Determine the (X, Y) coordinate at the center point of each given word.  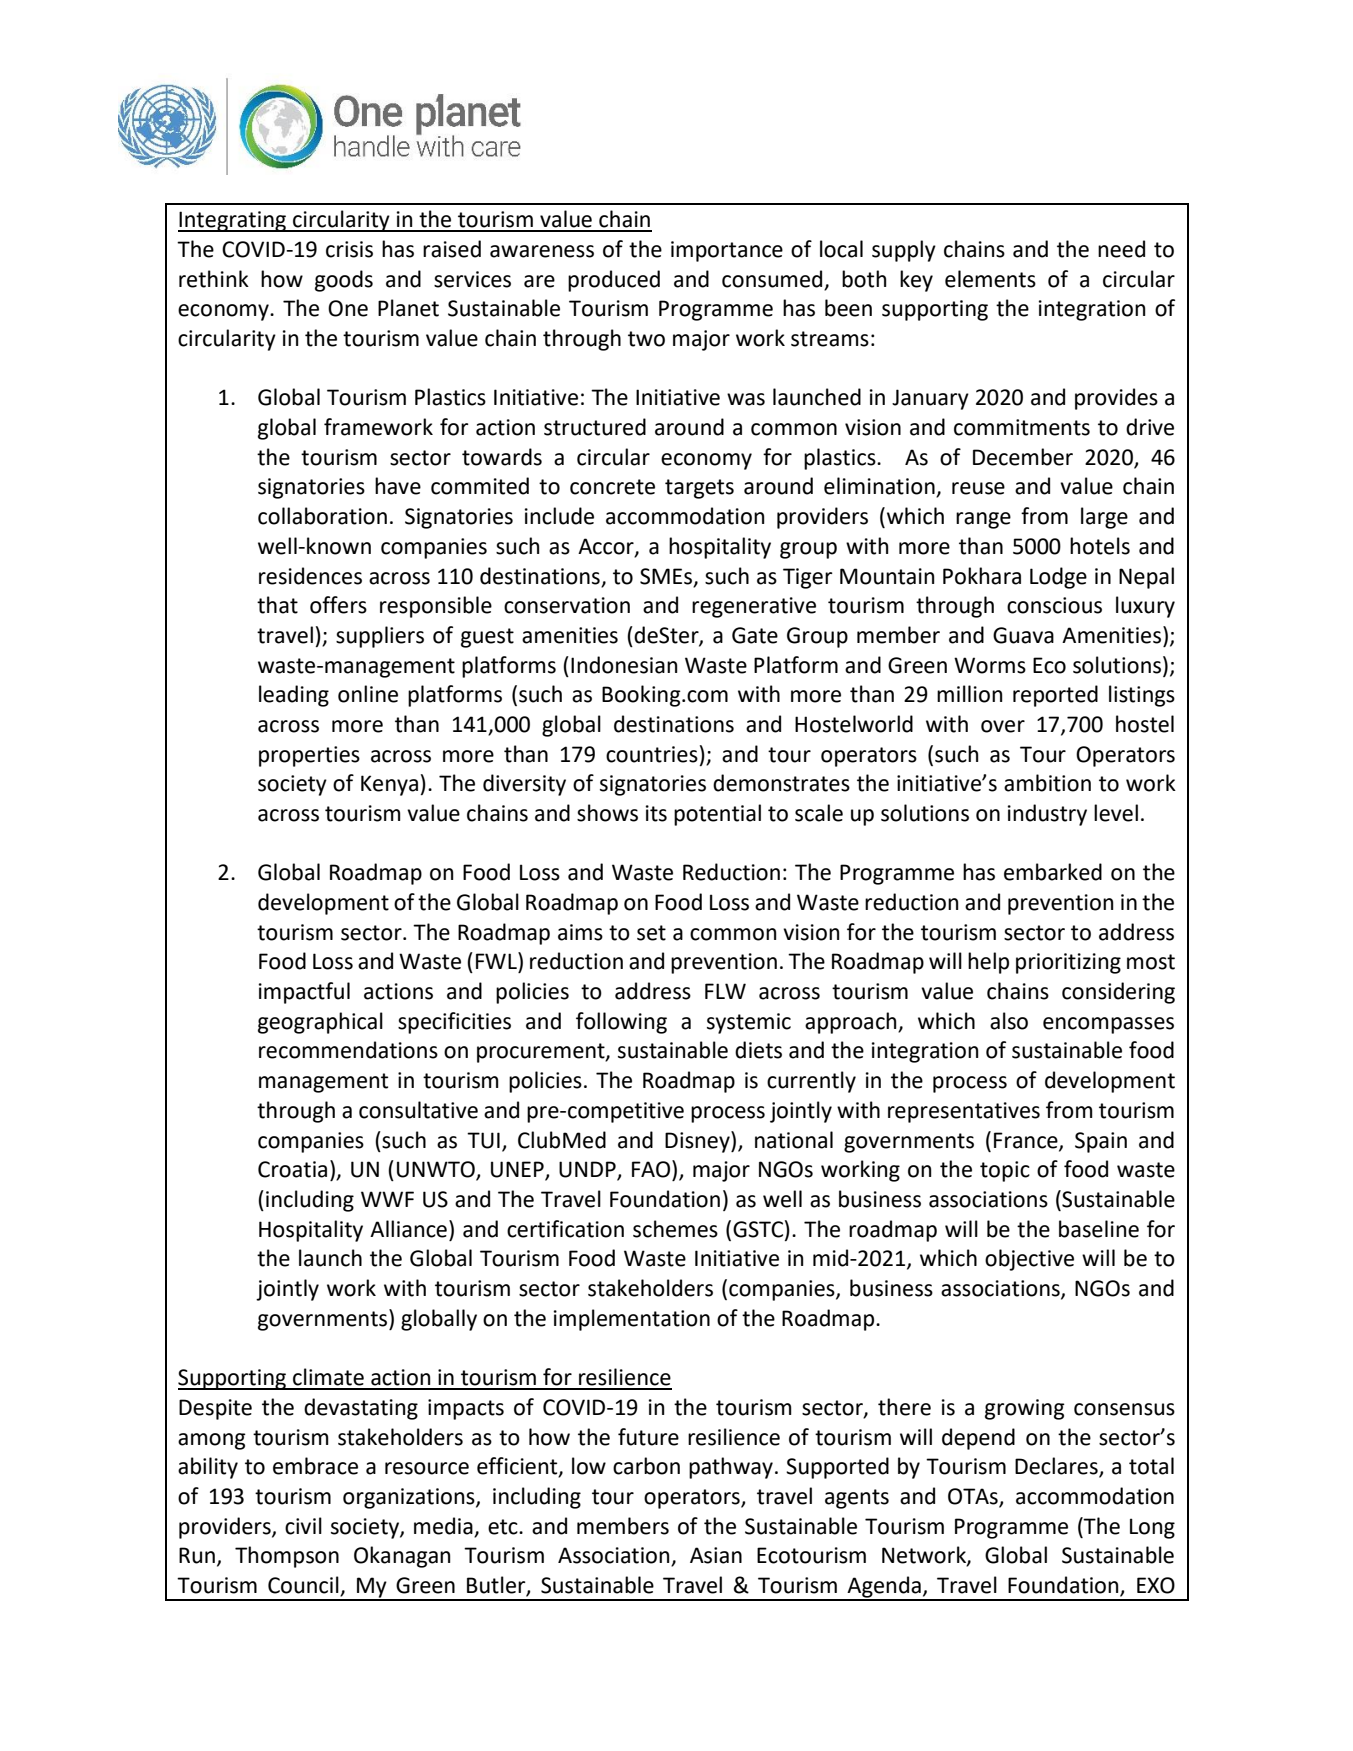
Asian (716, 1555)
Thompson (287, 1557)
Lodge (1058, 578)
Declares (1057, 1467)
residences (310, 576)
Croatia (292, 1169)
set (651, 933)
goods (344, 281)
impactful (304, 993)
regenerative (754, 607)
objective (1029, 1260)
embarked (1053, 872)
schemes (675, 1229)
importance (727, 251)
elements (990, 279)
